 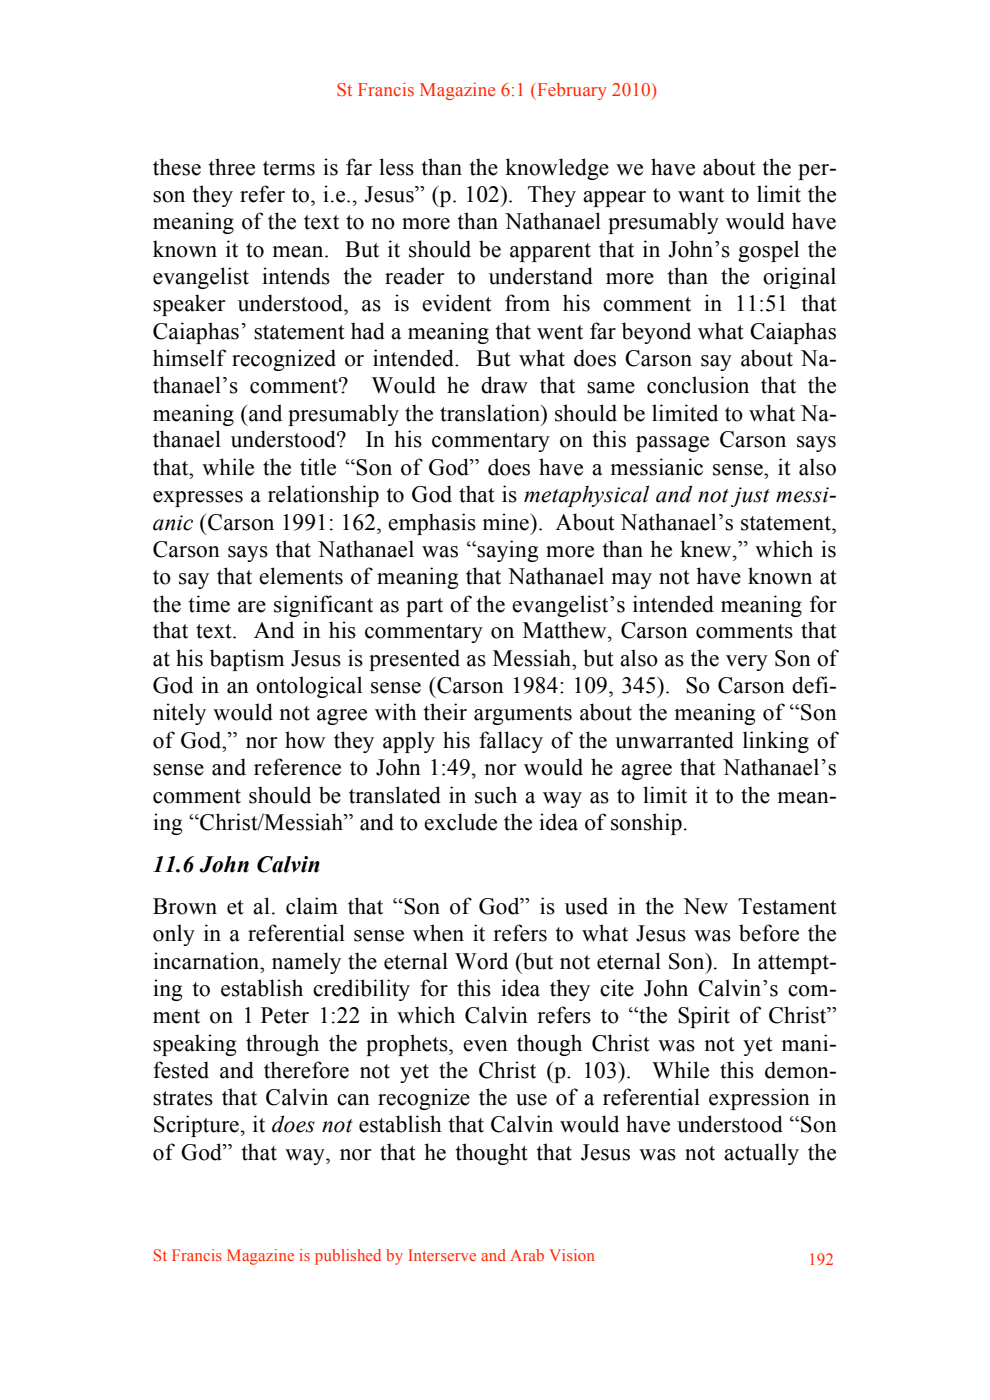 What do you see at coordinates (698, 385) in the screenshot?
I see `conclusion` at bounding box center [698, 385].
